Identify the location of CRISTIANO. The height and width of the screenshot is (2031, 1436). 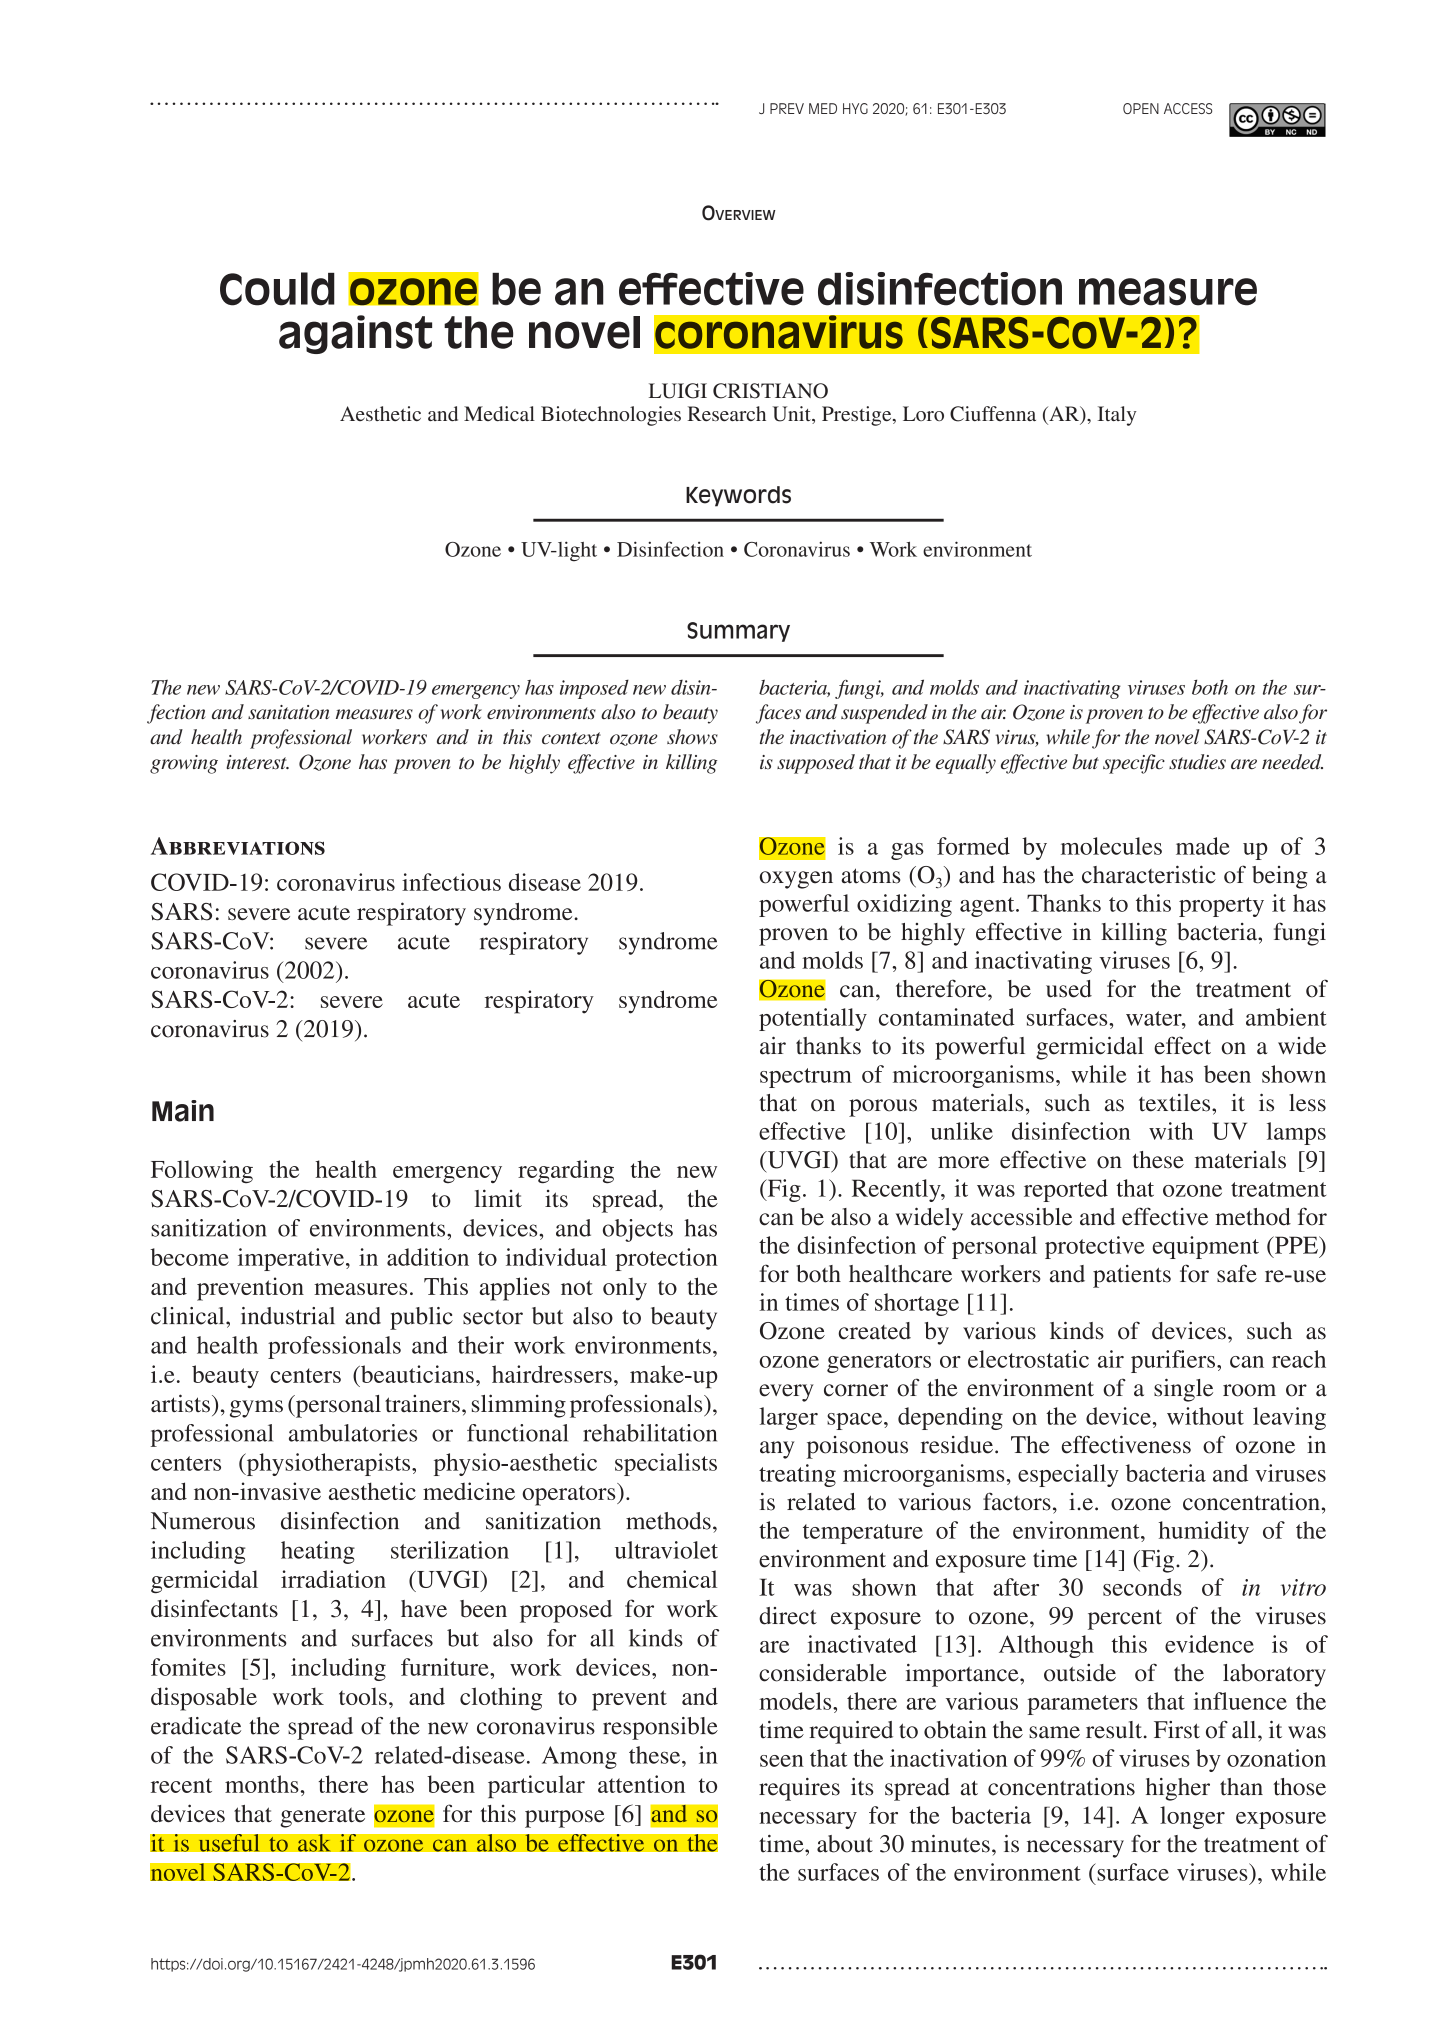
(770, 391).
